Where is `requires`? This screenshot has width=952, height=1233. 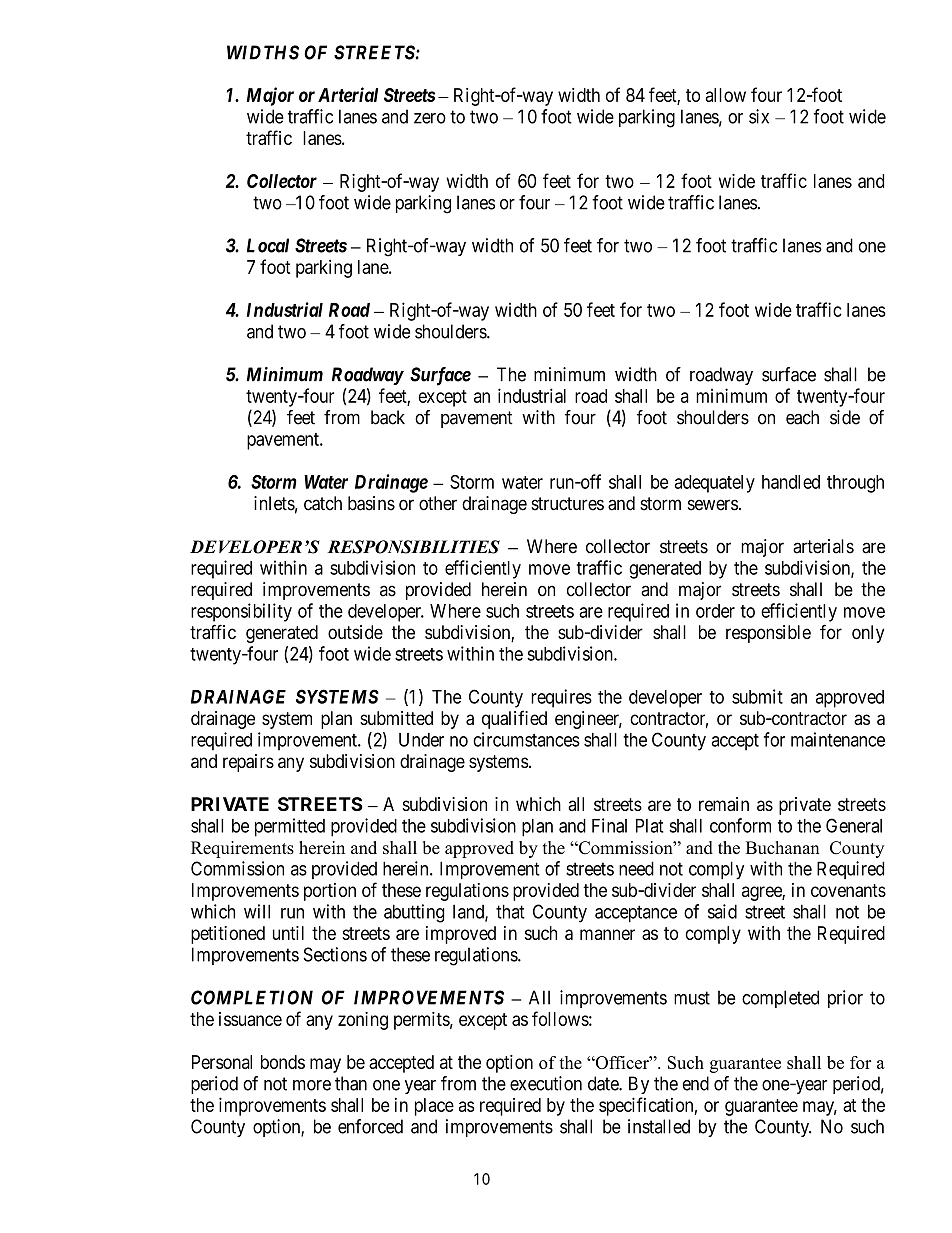
requires is located at coordinates (561, 698).
